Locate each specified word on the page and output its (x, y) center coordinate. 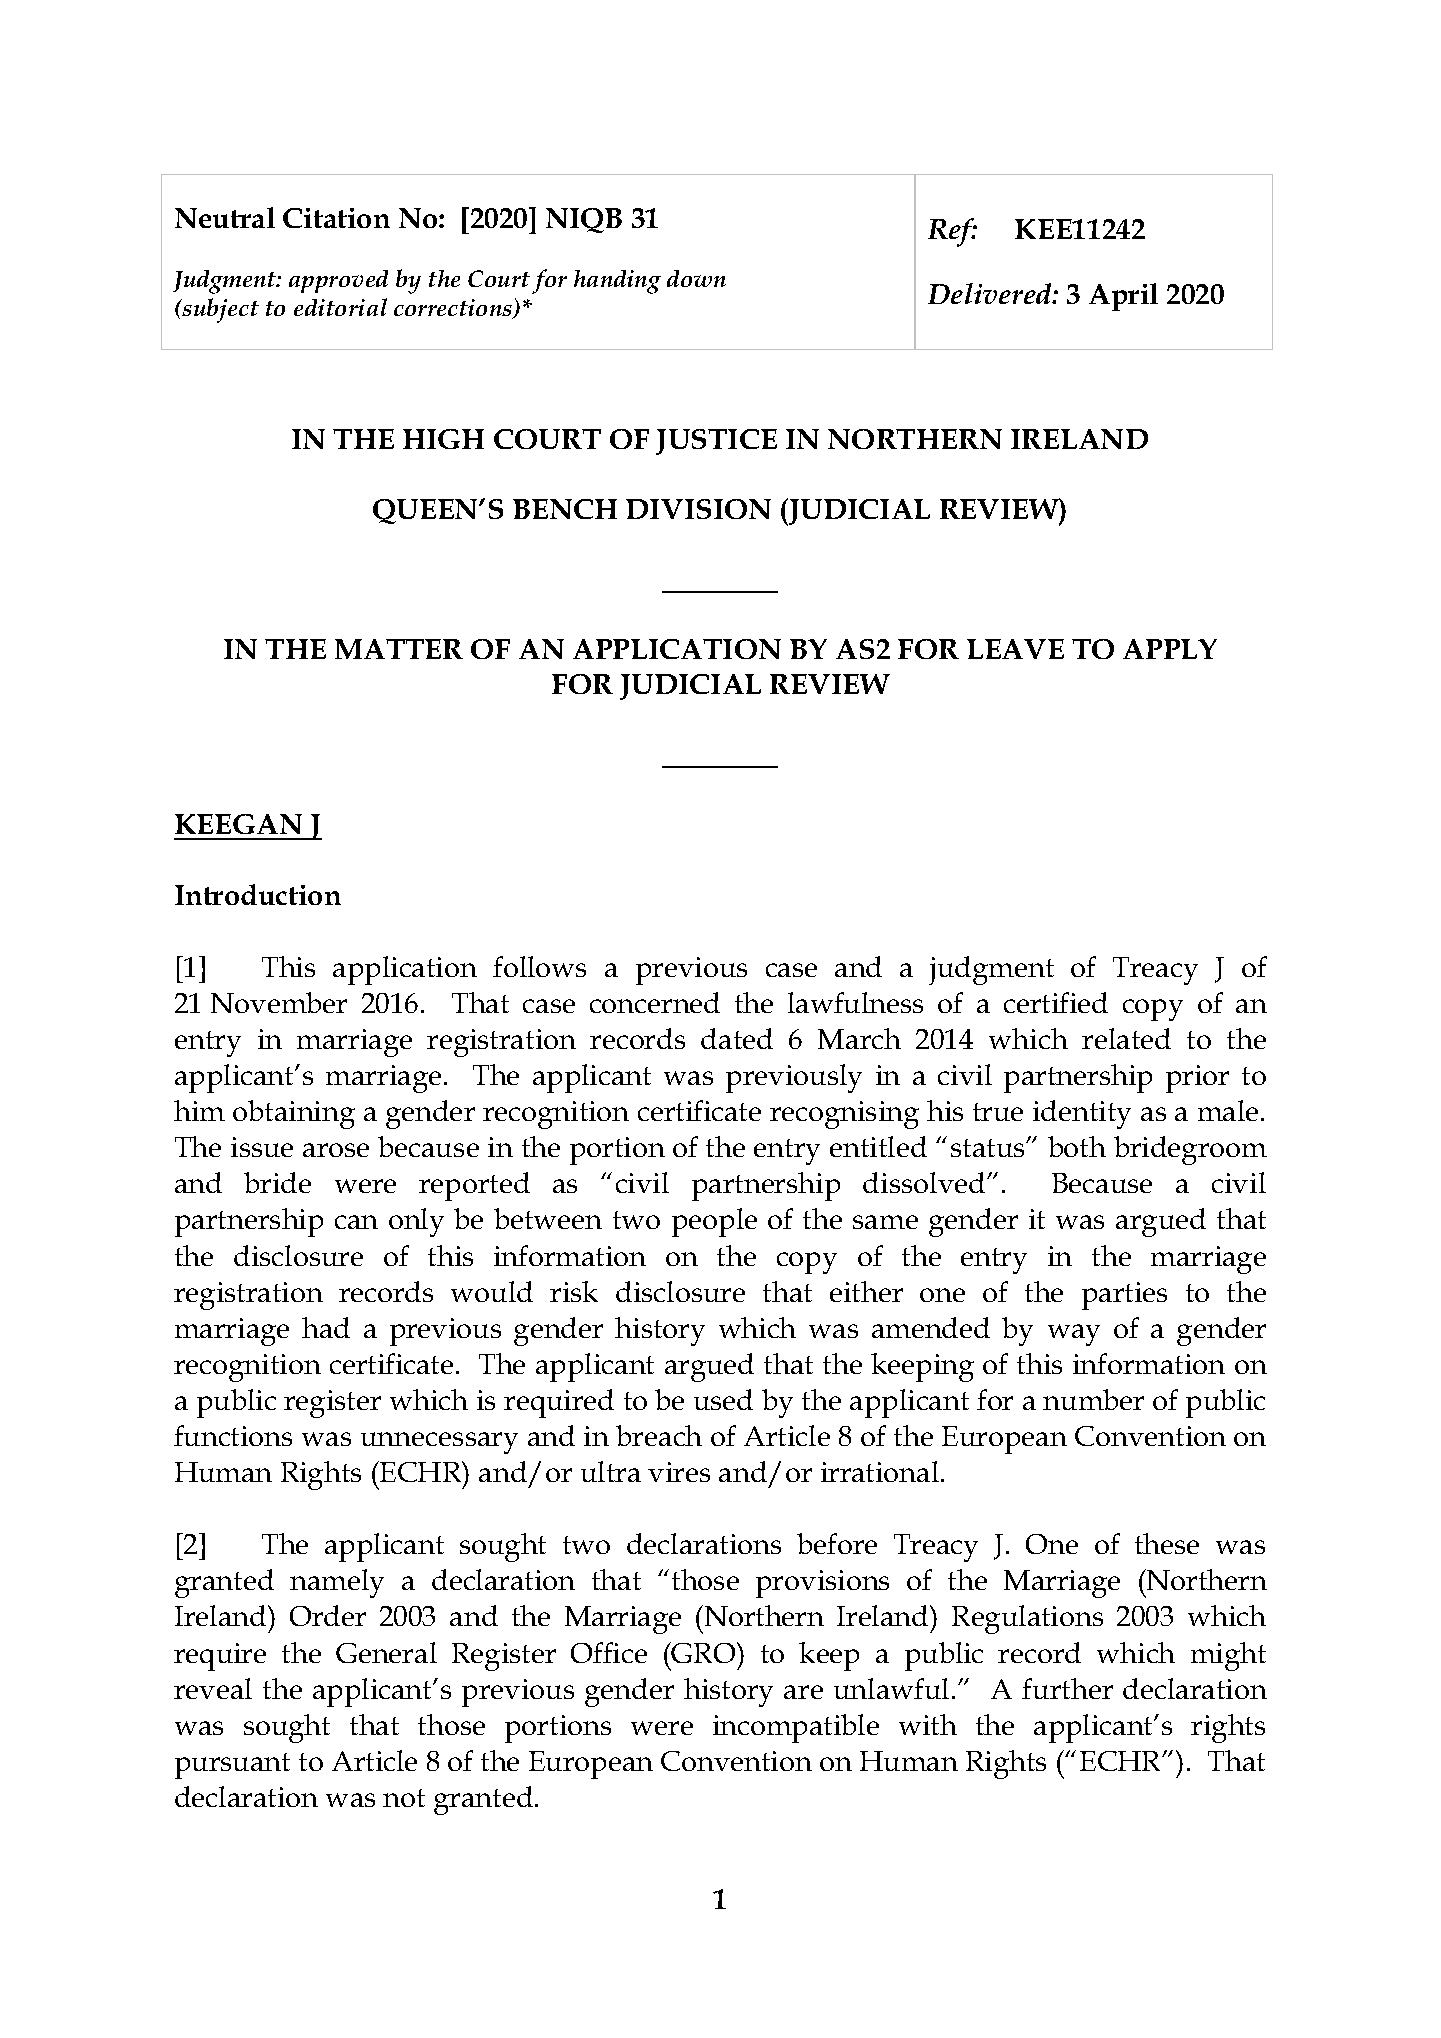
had (326, 1327)
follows (539, 966)
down (696, 278)
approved (338, 281)
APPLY (1170, 649)
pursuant (232, 1766)
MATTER (399, 649)
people (714, 1222)
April (1123, 297)
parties (1124, 1296)
